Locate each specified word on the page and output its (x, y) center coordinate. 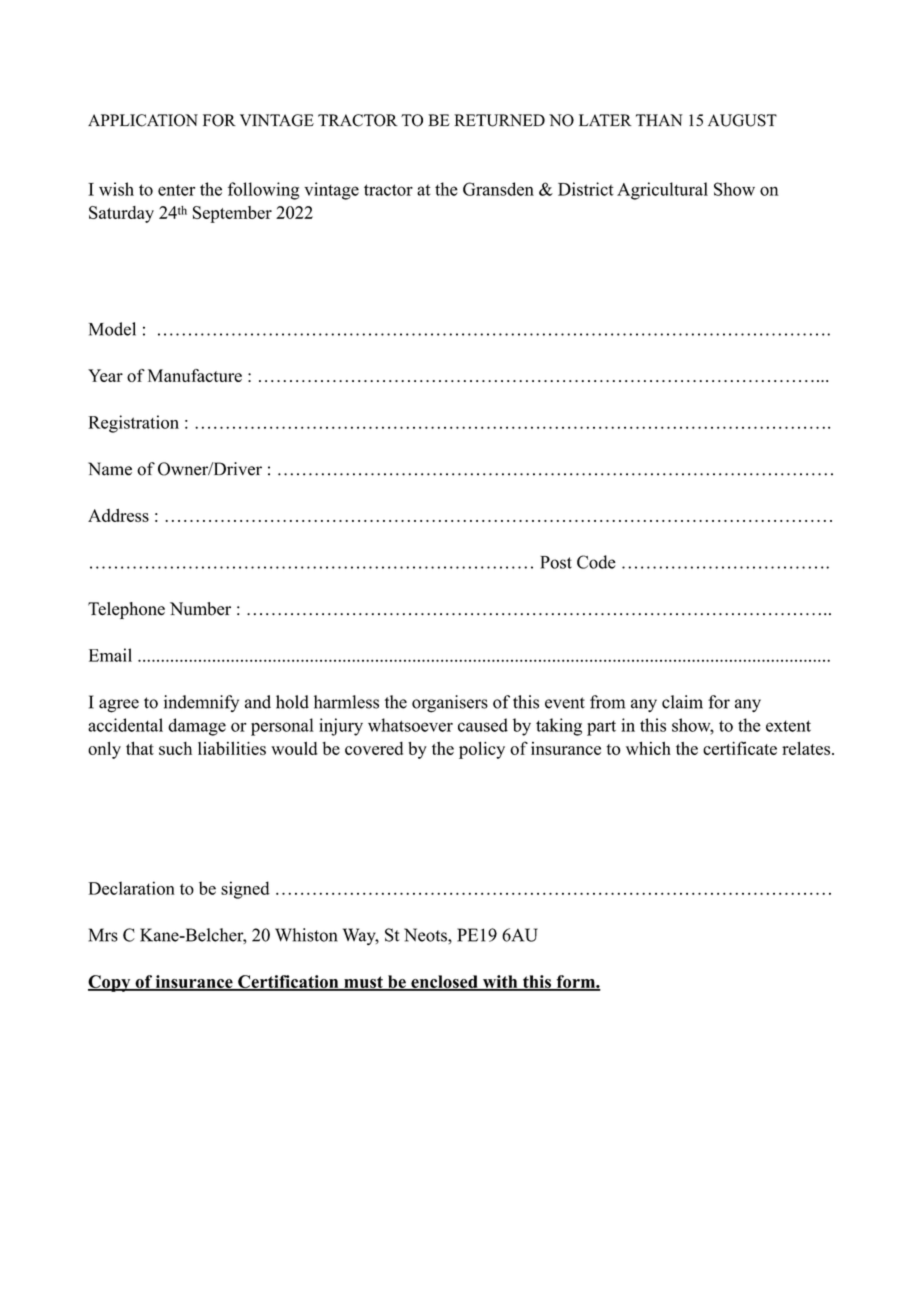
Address (118, 515)
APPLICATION (143, 120)
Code (596, 562)
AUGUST (742, 120)
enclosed (444, 982)
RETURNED (499, 120)
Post (556, 562)
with (500, 982)
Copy (110, 983)
